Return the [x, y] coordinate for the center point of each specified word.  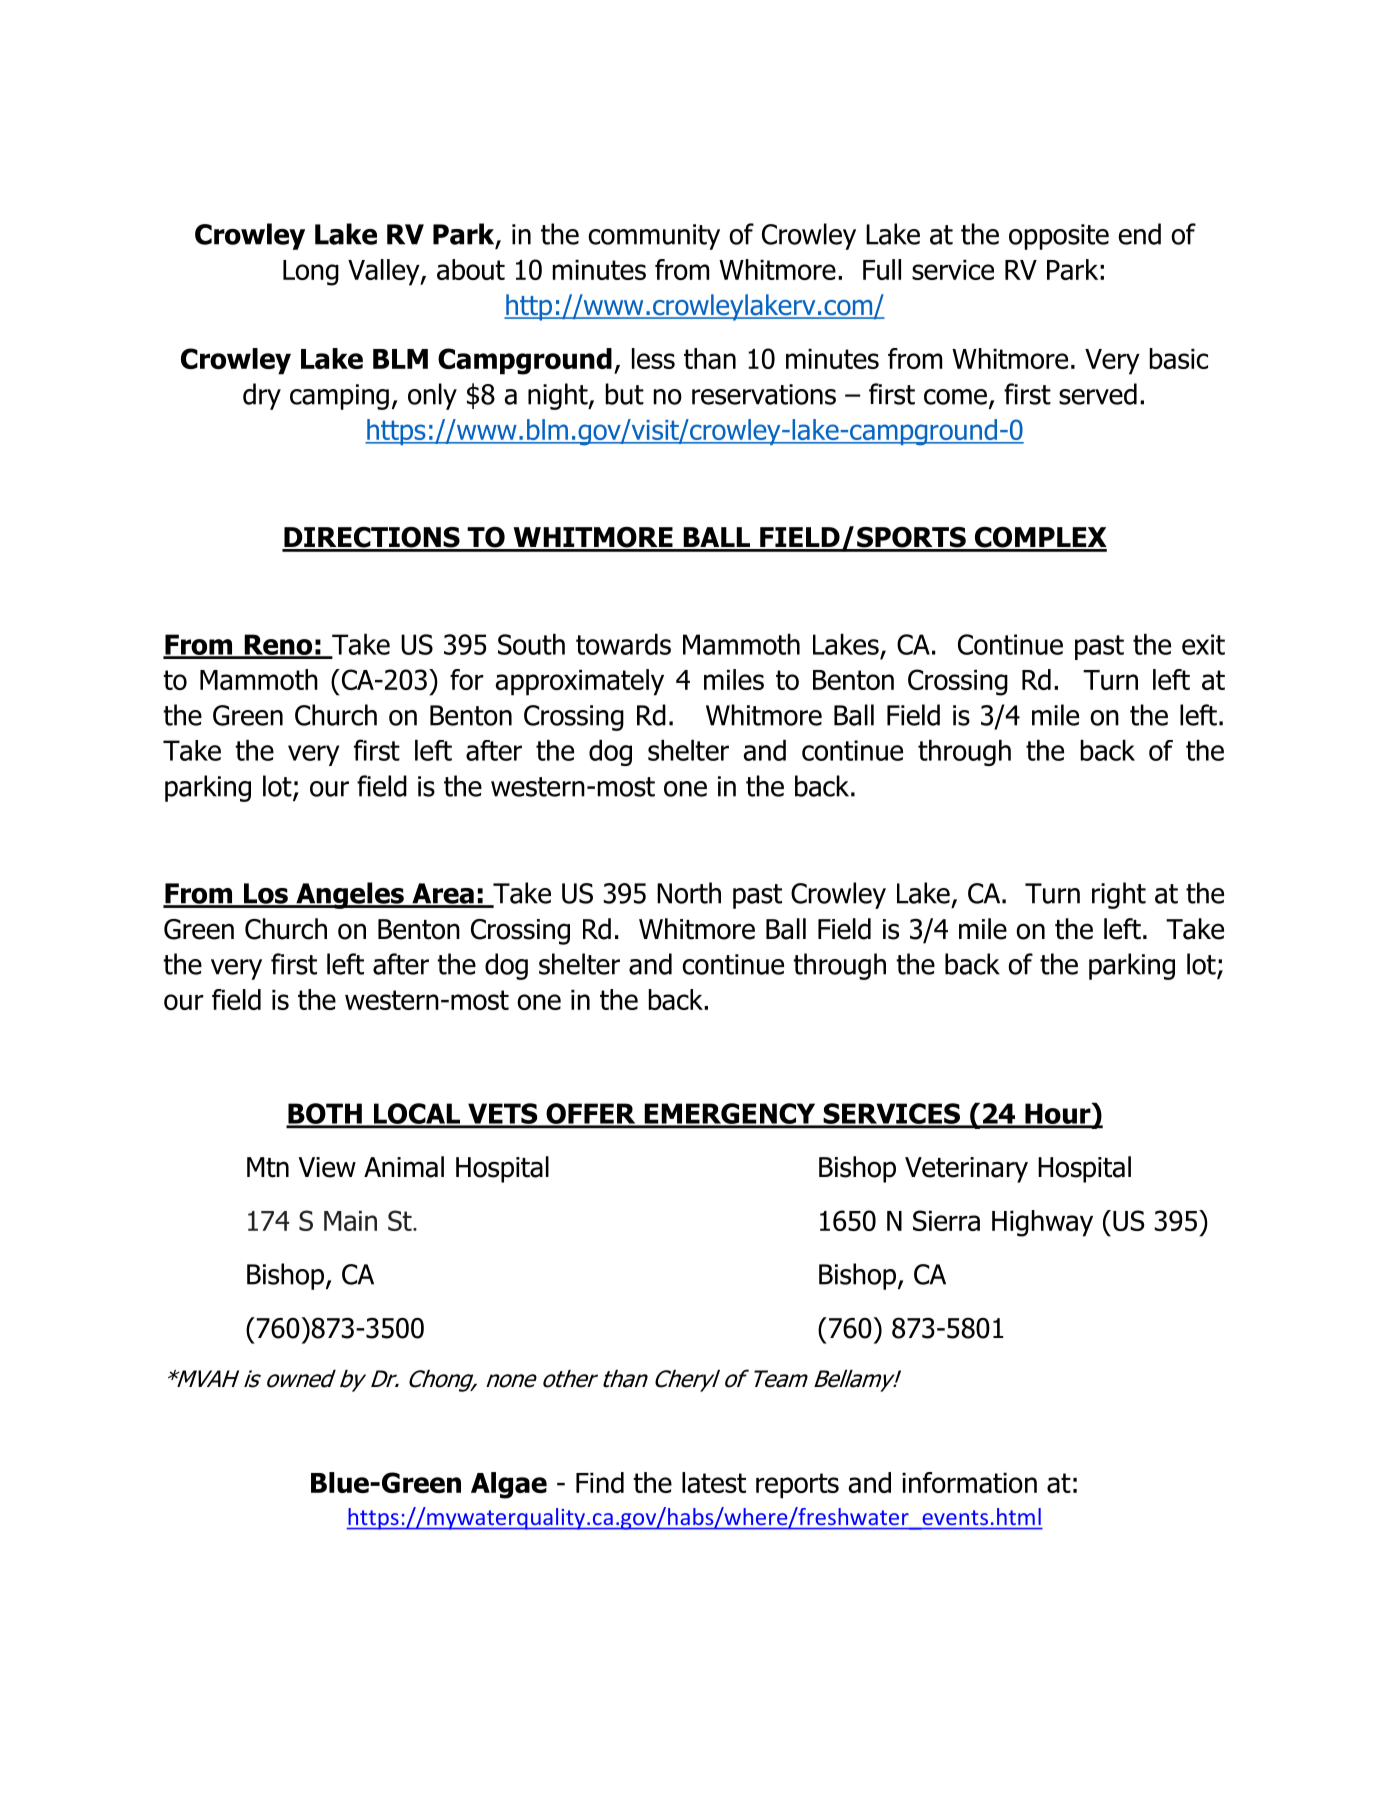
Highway [1042, 1223]
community [654, 237]
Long [311, 273]
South [531, 644]
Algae [509, 1485]
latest [714, 1482]
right [1119, 895]
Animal [404, 1167]
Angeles [350, 895]
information [969, 1482]
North [689, 893]
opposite [1059, 237]
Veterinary [966, 1170]
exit [1203, 644]
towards [623, 644]
